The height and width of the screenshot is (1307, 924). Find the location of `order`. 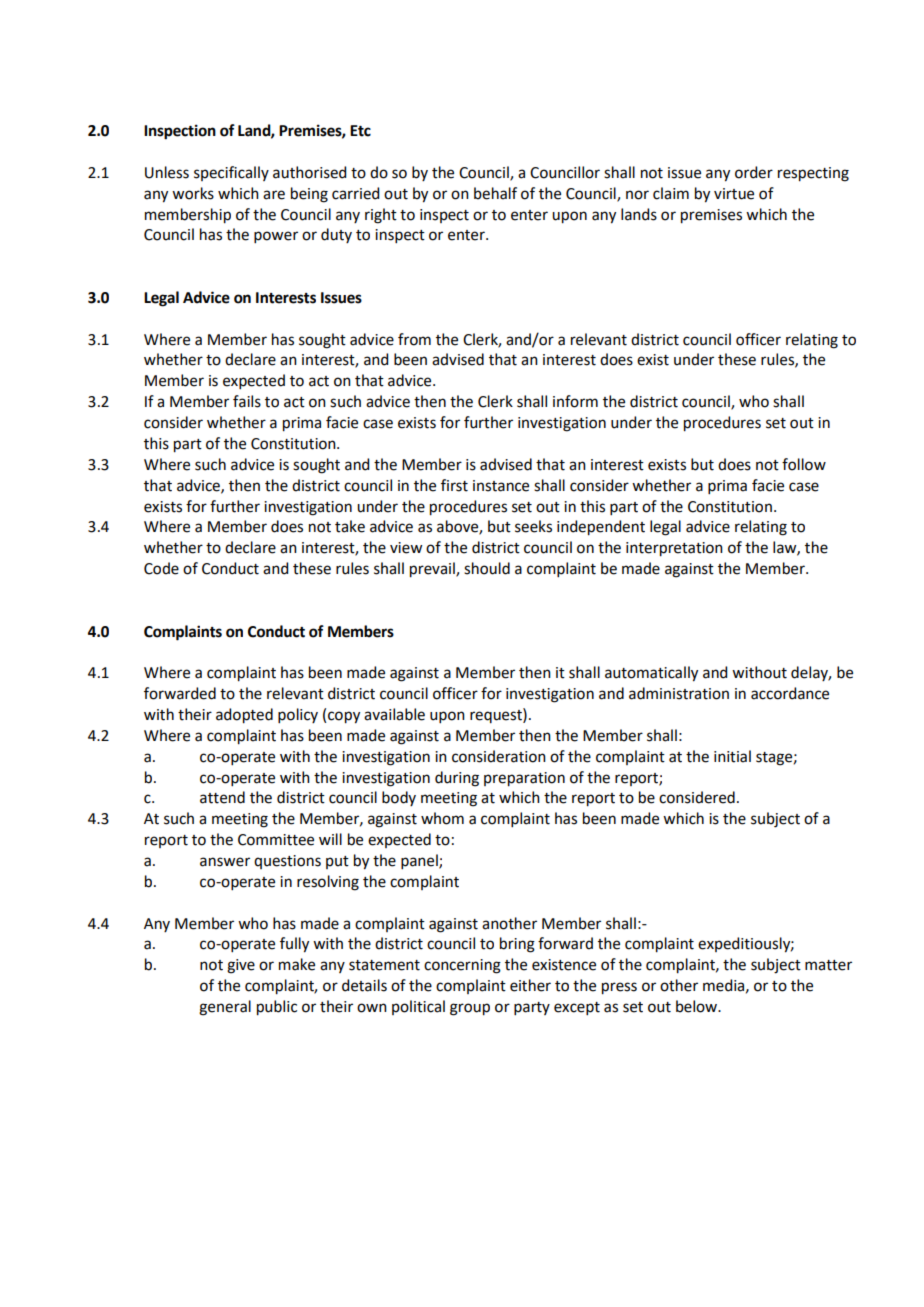

order is located at coordinates (754, 172).
